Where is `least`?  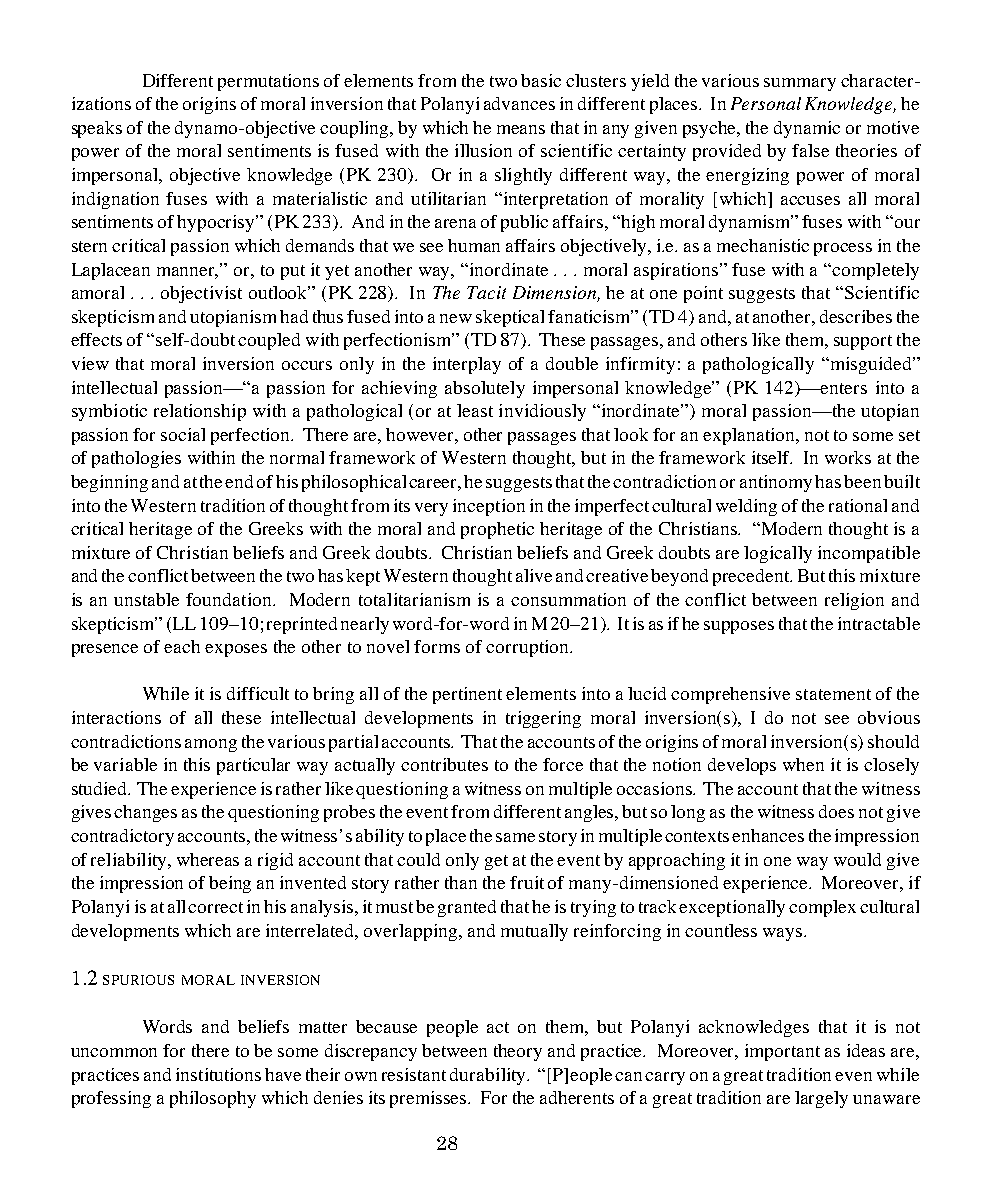
least is located at coordinates (475, 410).
